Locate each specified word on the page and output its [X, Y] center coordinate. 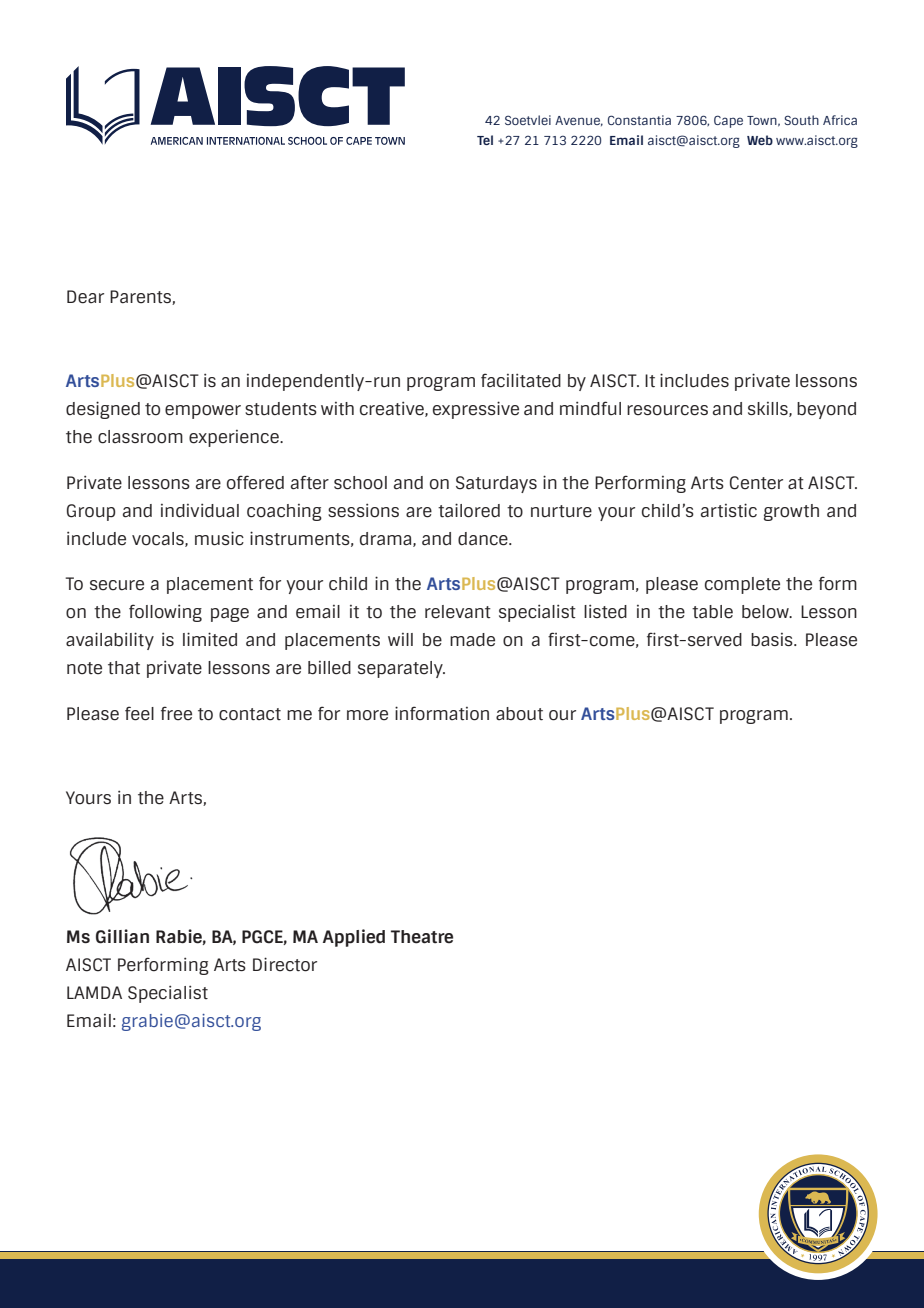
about [519, 714]
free [176, 713]
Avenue [579, 121]
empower [203, 412]
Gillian [122, 936]
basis [773, 640]
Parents [141, 297]
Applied [354, 938]
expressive [476, 410]
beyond [826, 410]
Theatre [422, 937]
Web [760, 140]
